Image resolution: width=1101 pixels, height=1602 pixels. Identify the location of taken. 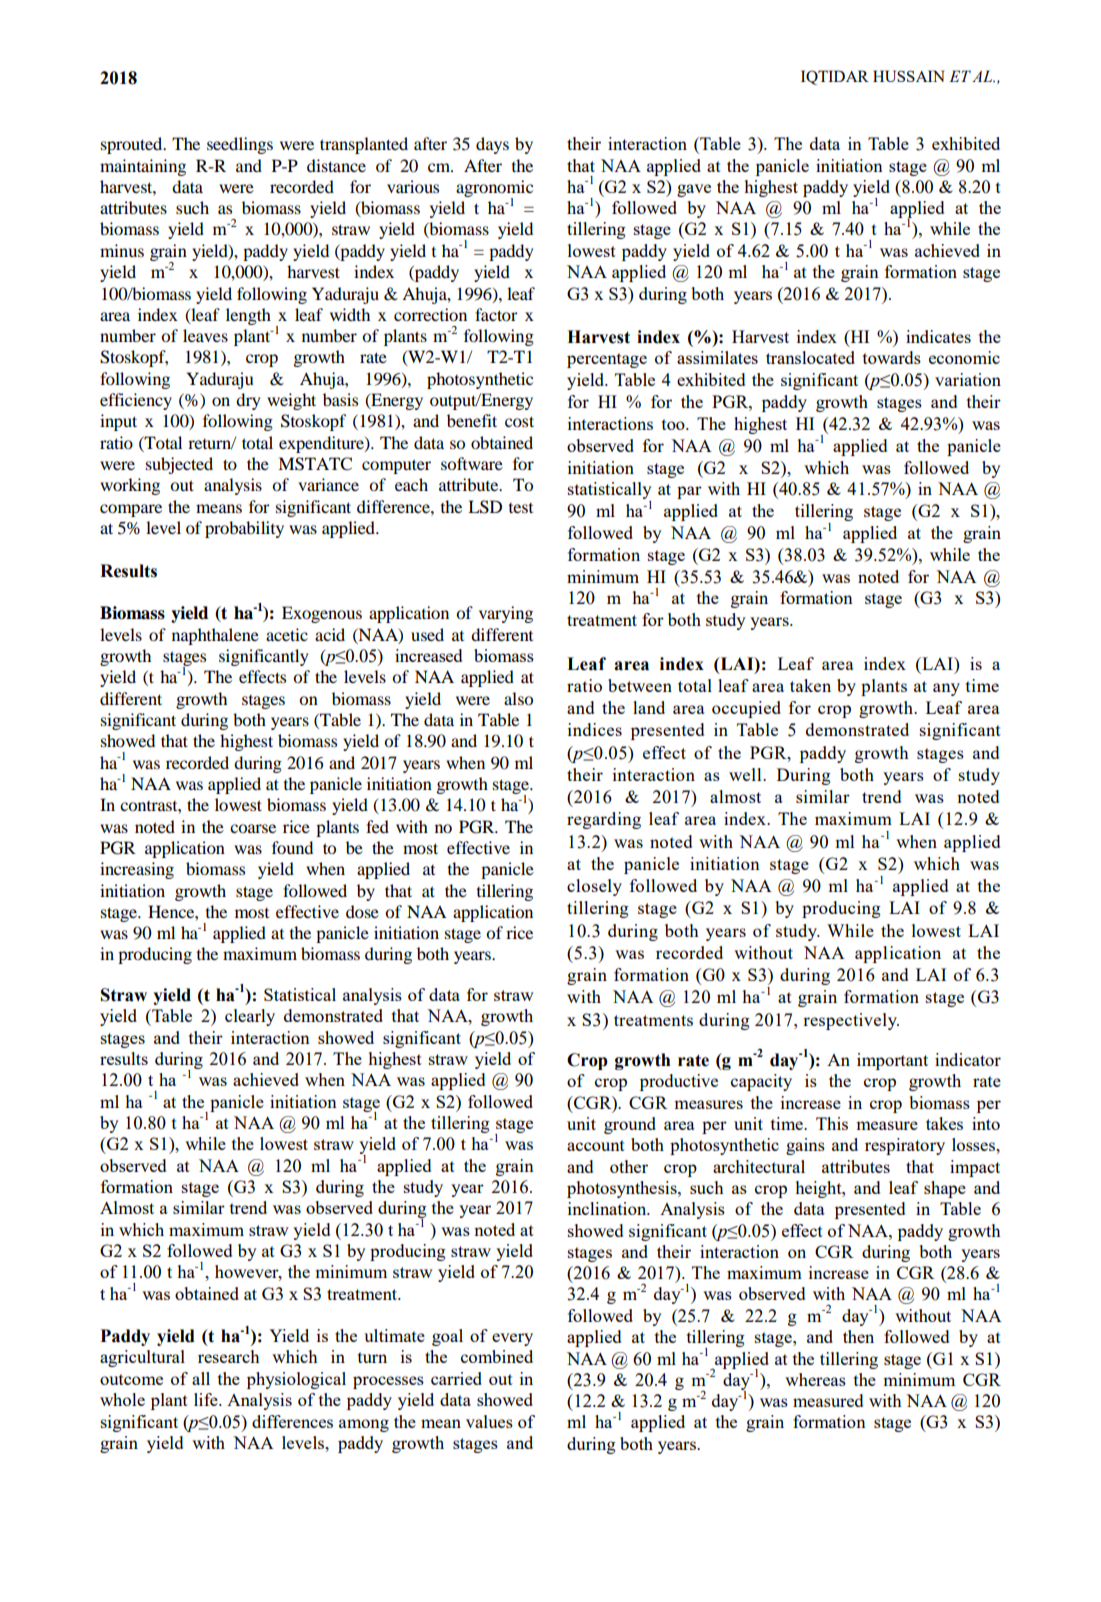
(810, 685).
